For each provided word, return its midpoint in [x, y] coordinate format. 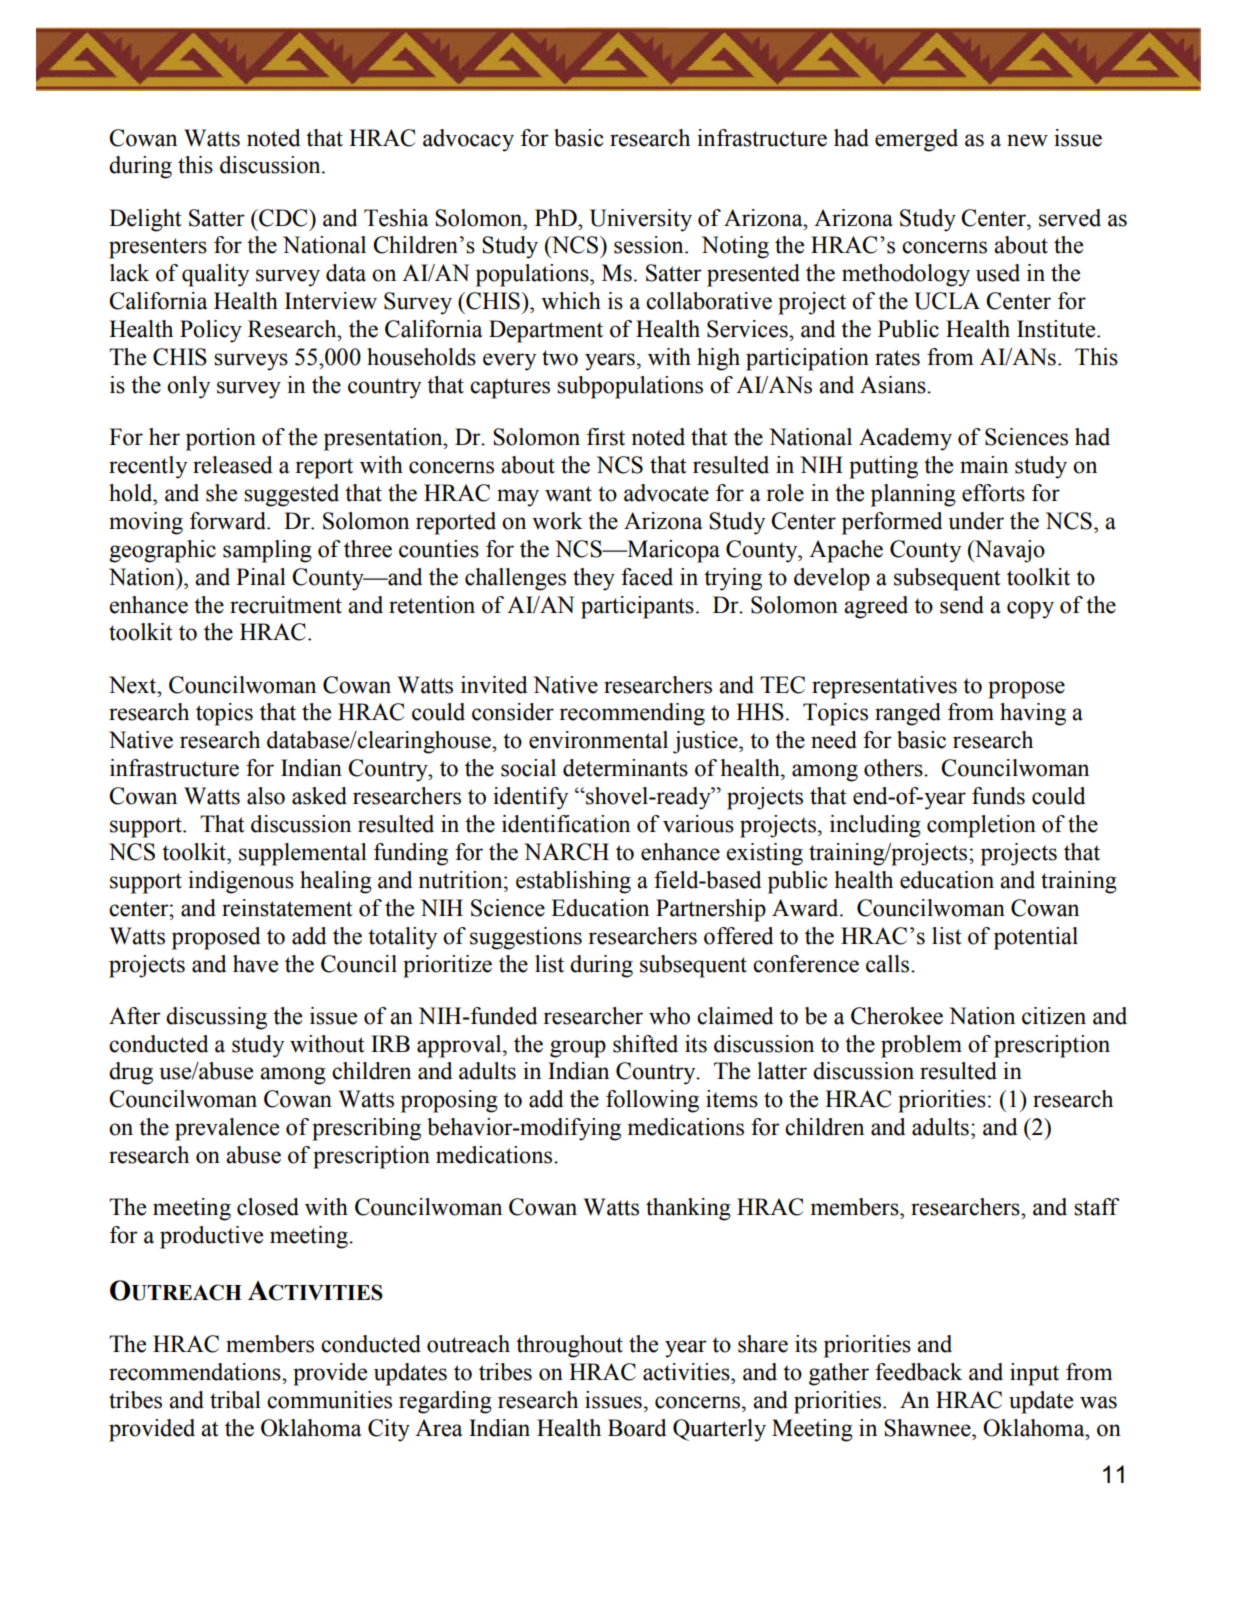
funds [998, 796]
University [641, 220]
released [233, 465]
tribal [235, 1400]
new [1027, 140]
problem [921, 1046]
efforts [993, 493]
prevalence [227, 1129]
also [266, 796]
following [652, 1101]
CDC [283, 218]
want [568, 494]
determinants [625, 768]
